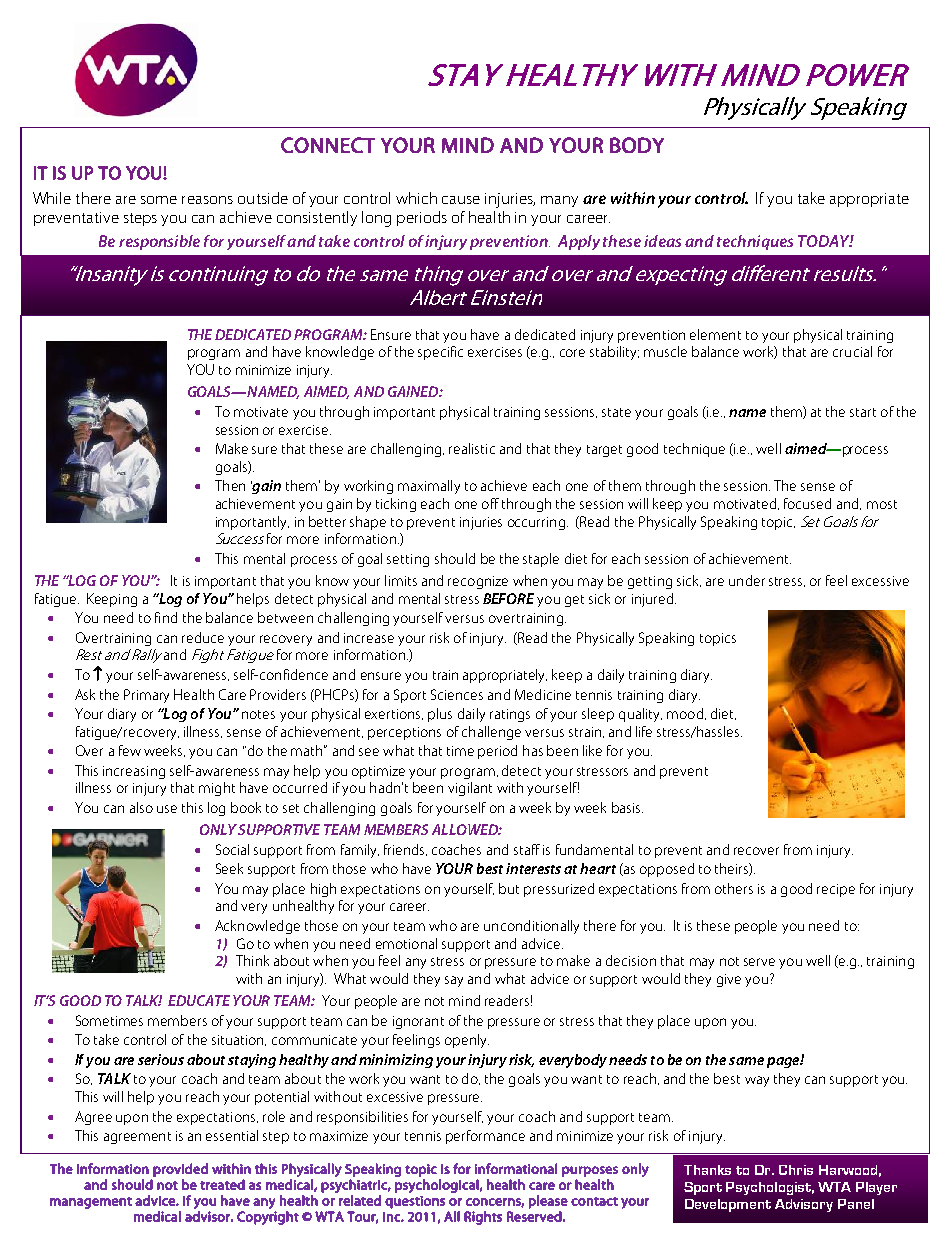 The image size is (952, 1233). I want to click on cause, so click(461, 200).
